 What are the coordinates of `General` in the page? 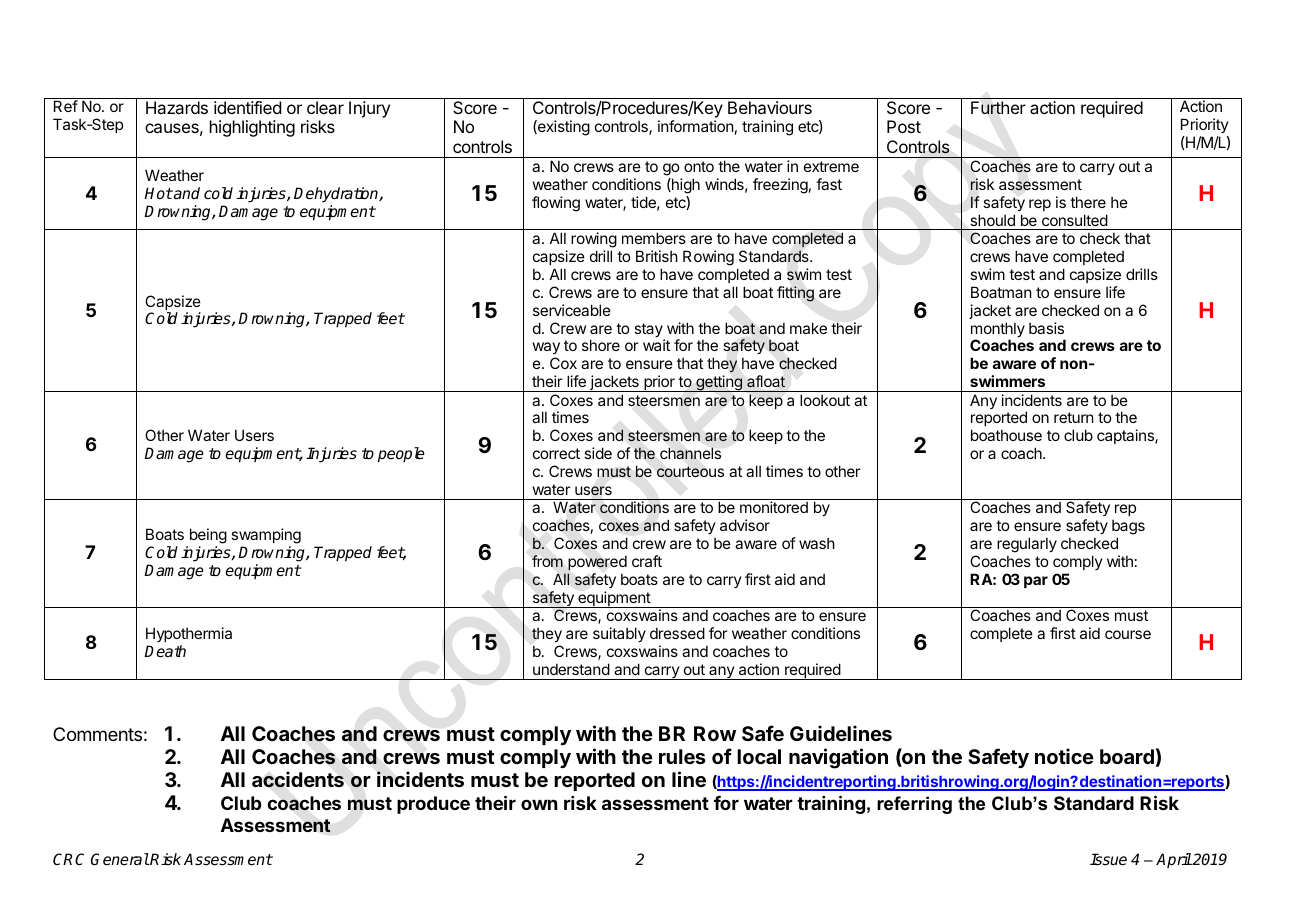 It's located at (120, 859).
